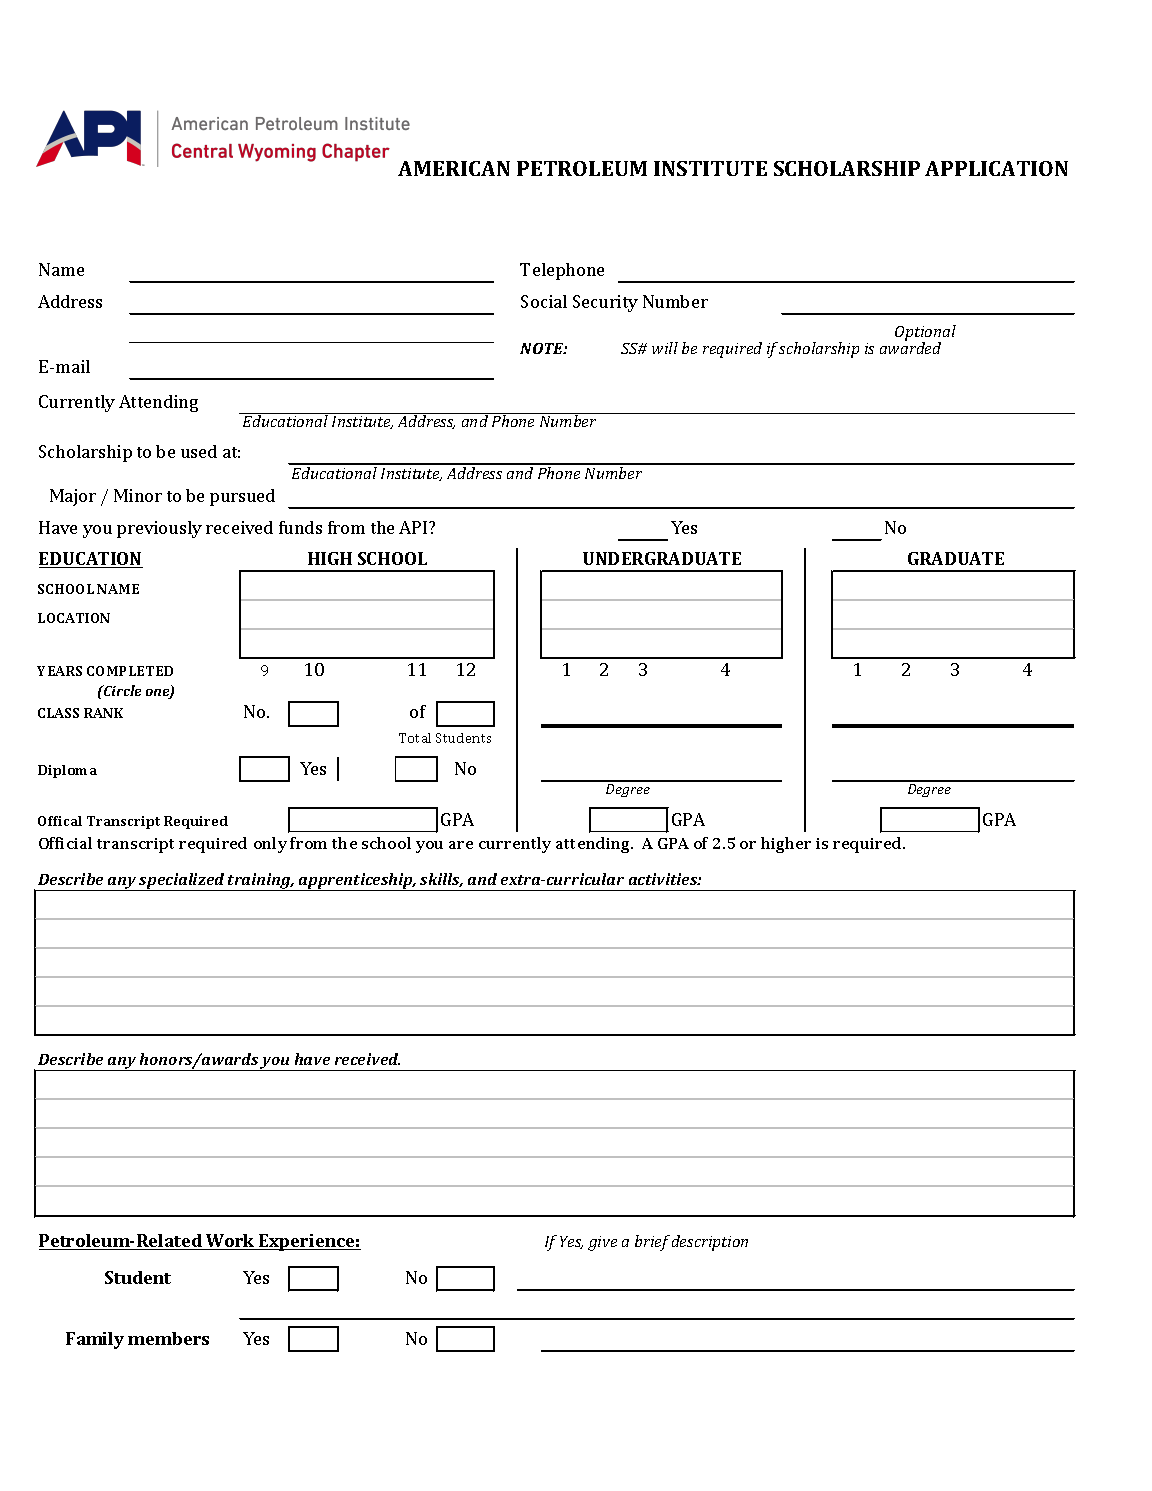 This image has height=1491, width=1152. What do you see at coordinates (996, 168) in the image?
I see `APPLICATION` at bounding box center [996, 168].
